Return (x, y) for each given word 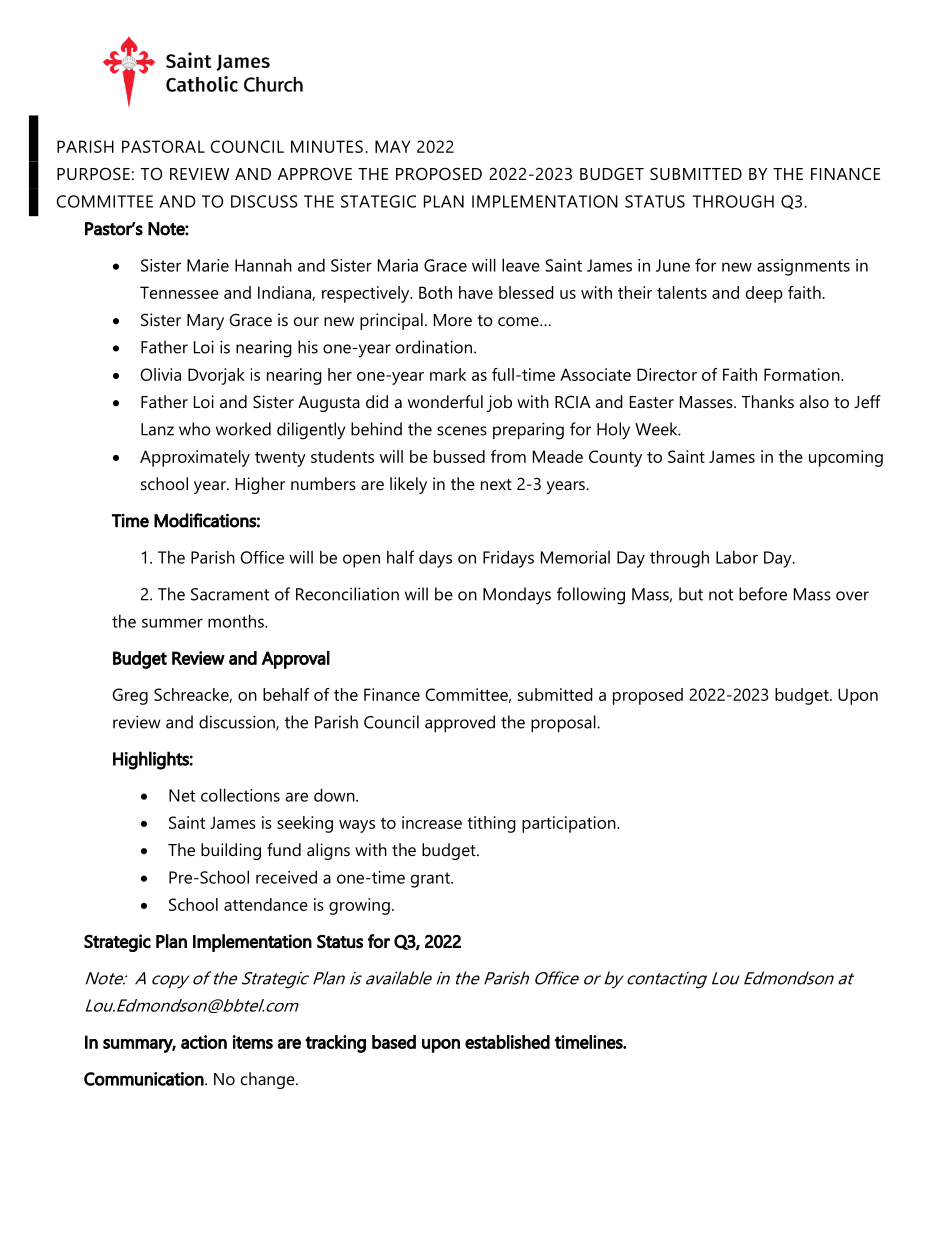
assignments (803, 267)
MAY (393, 146)
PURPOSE (93, 173)
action (204, 1042)
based (394, 1042)
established (507, 1042)
